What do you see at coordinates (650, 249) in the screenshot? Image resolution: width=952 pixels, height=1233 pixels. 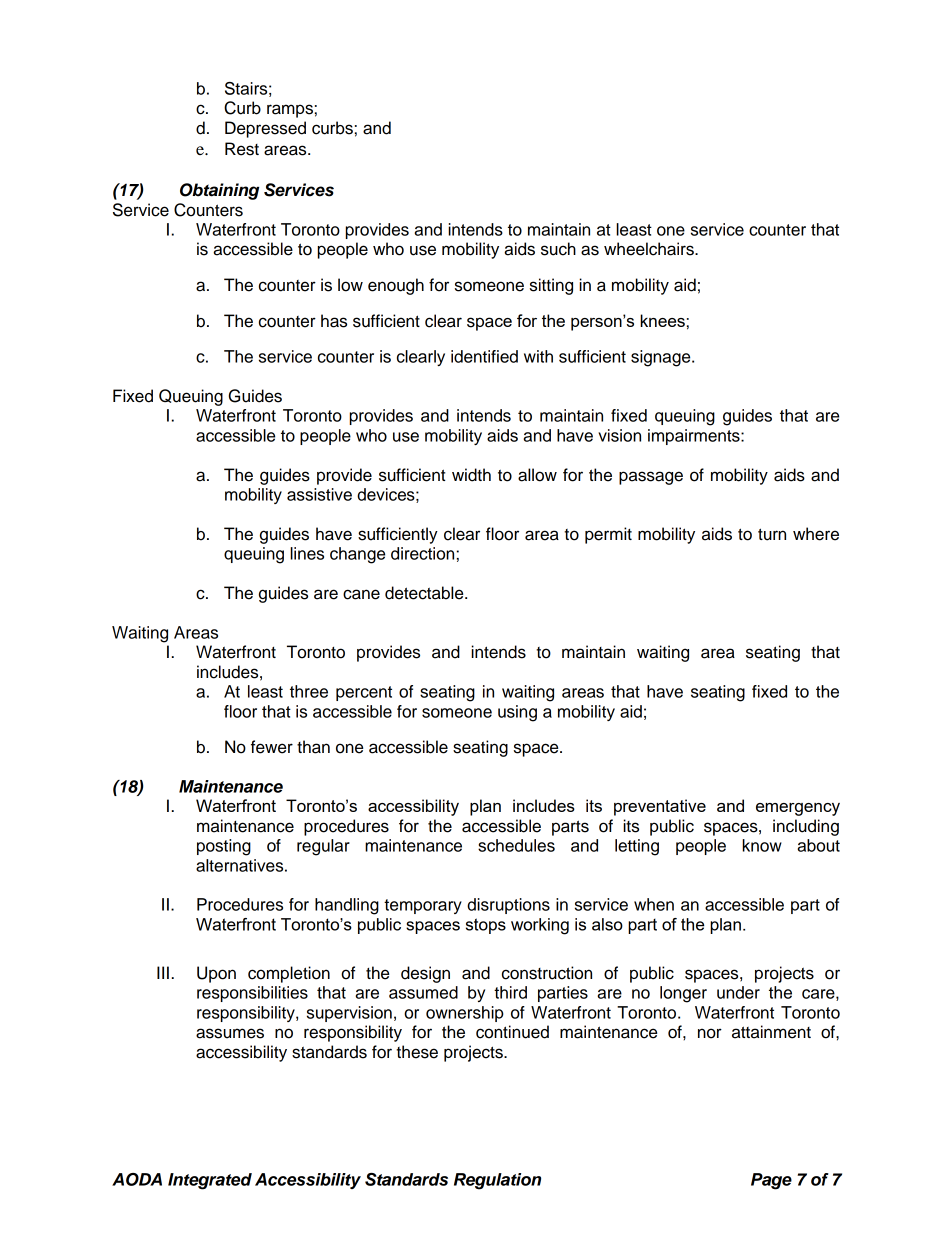 I see `wheelchairs` at bounding box center [650, 249].
